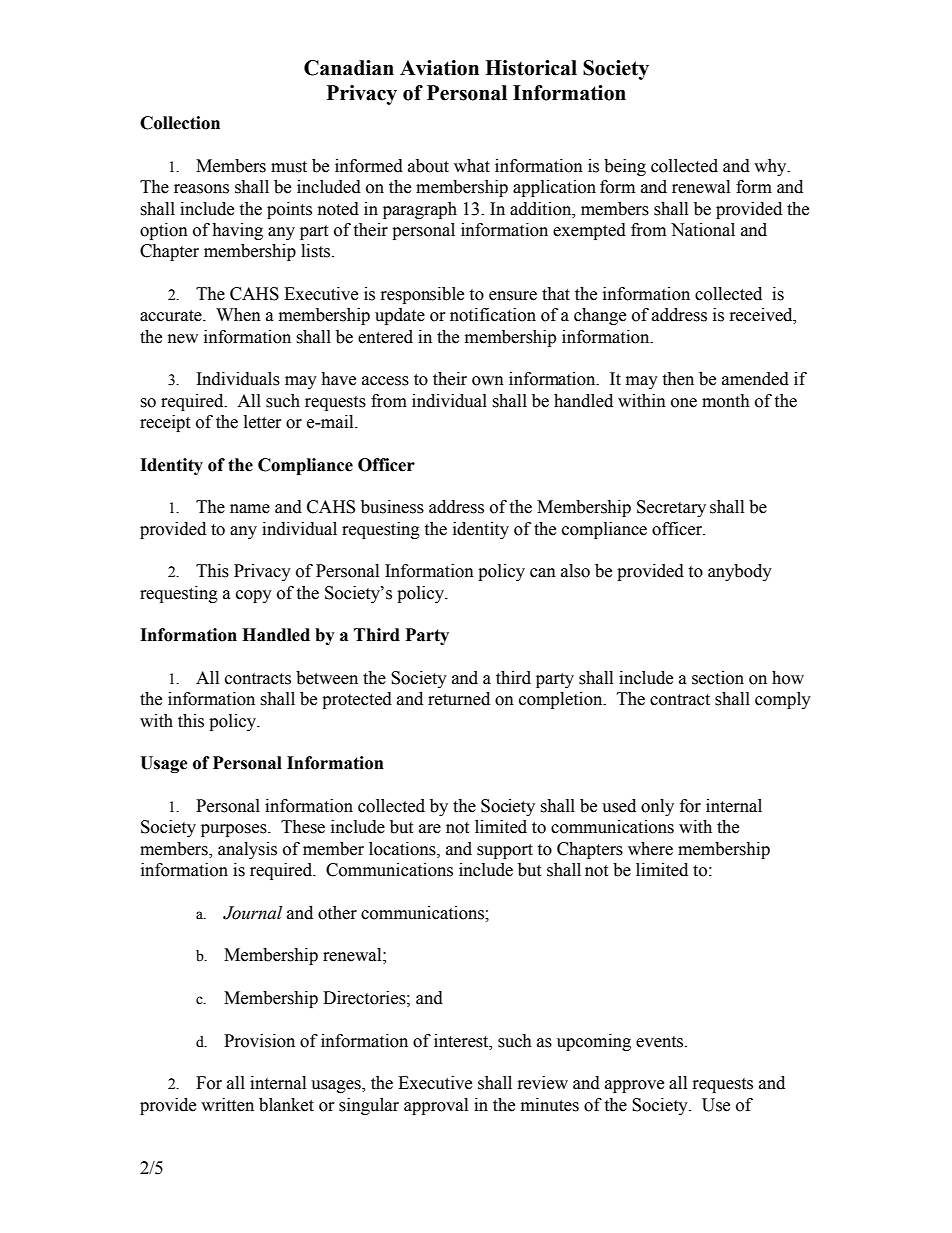 This page has width=952, height=1233. I want to click on month, so click(726, 401).
